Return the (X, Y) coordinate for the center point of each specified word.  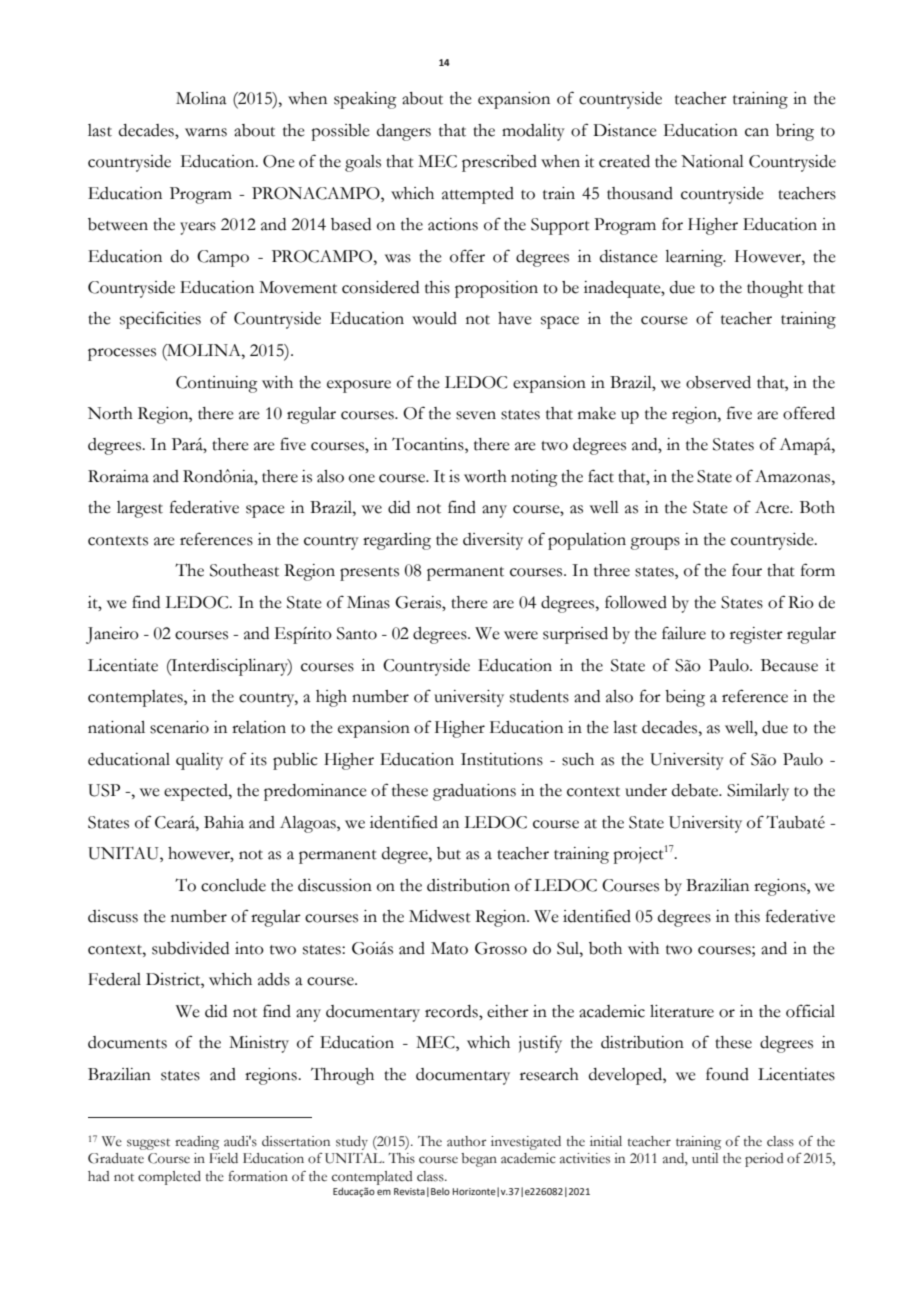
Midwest (440, 916)
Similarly (758, 792)
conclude (233, 885)
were (521, 635)
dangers (404, 132)
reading (197, 1143)
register (756, 635)
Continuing (217, 384)
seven (476, 415)
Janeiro (112, 635)
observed (718, 382)
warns (206, 132)
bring (795, 132)
